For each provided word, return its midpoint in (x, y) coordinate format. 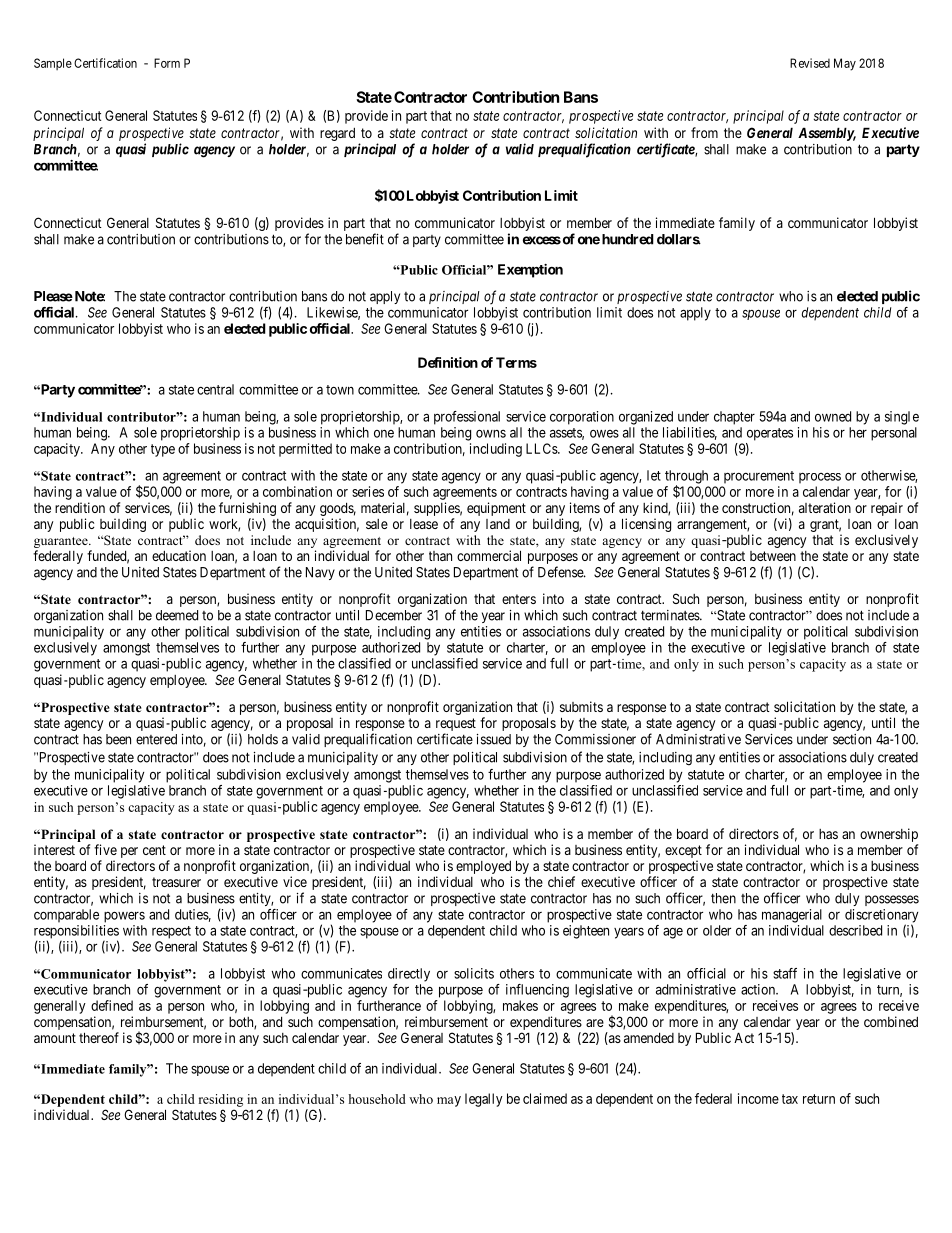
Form (167, 63)
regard (337, 134)
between (773, 556)
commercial (489, 555)
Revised (810, 63)
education (179, 555)
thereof (99, 1037)
